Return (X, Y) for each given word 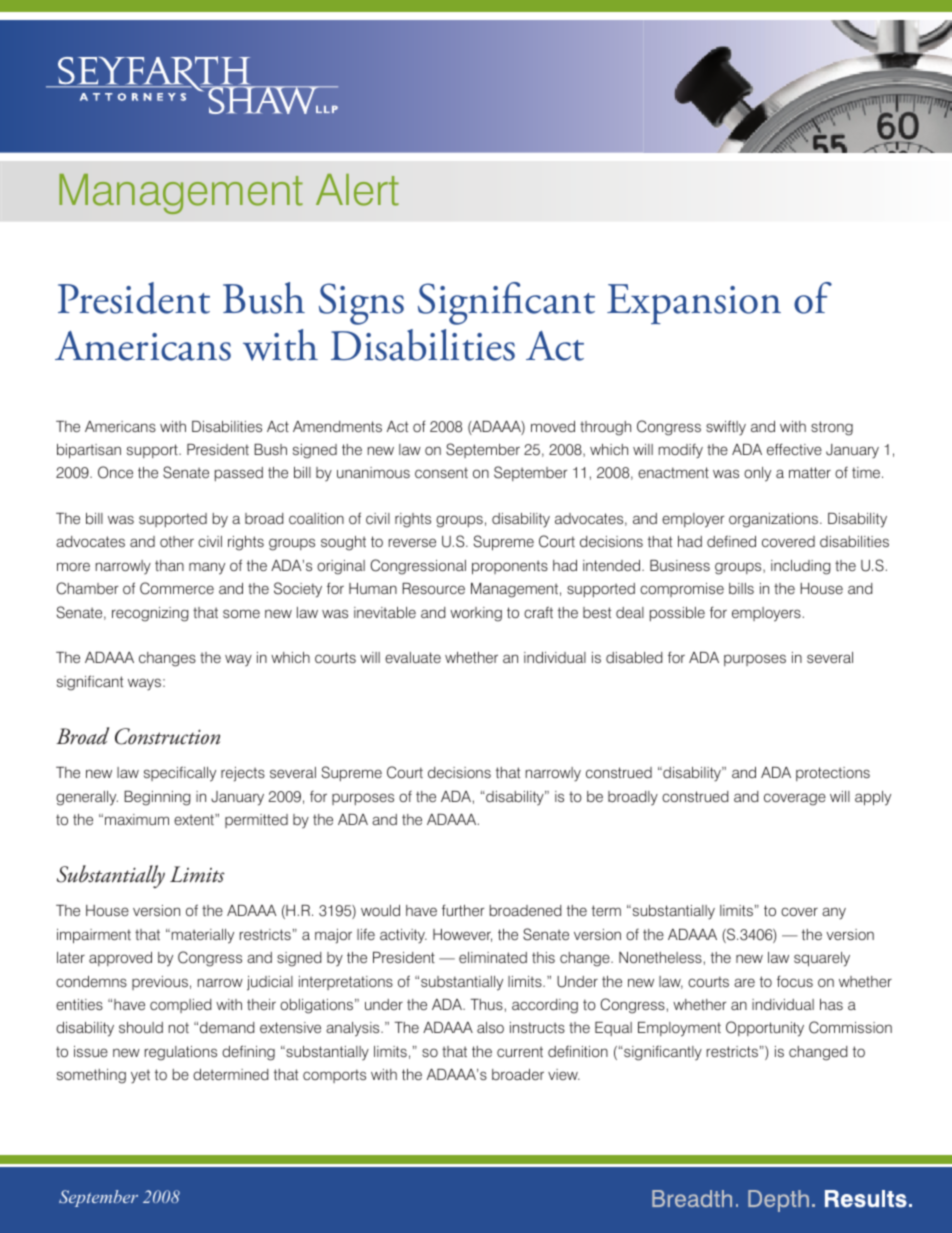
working (476, 614)
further (463, 910)
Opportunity (765, 1029)
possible (677, 614)
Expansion (694, 304)
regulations (181, 1053)
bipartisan (89, 451)
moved (553, 426)
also (490, 1027)
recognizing (150, 614)
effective (794, 449)
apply (873, 798)
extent (195, 819)
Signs (361, 304)
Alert (357, 190)
